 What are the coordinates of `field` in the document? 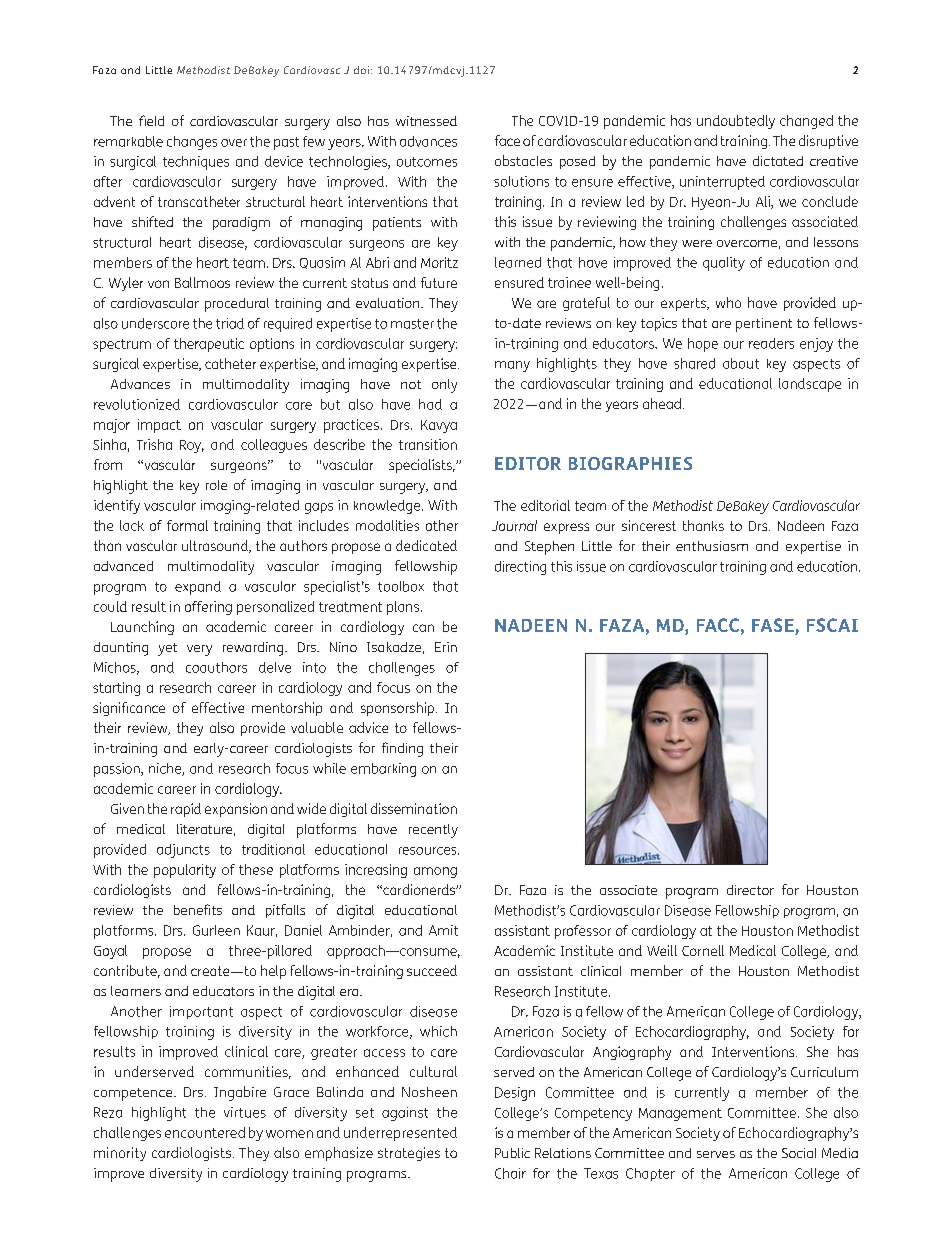 It's located at (151, 120).
